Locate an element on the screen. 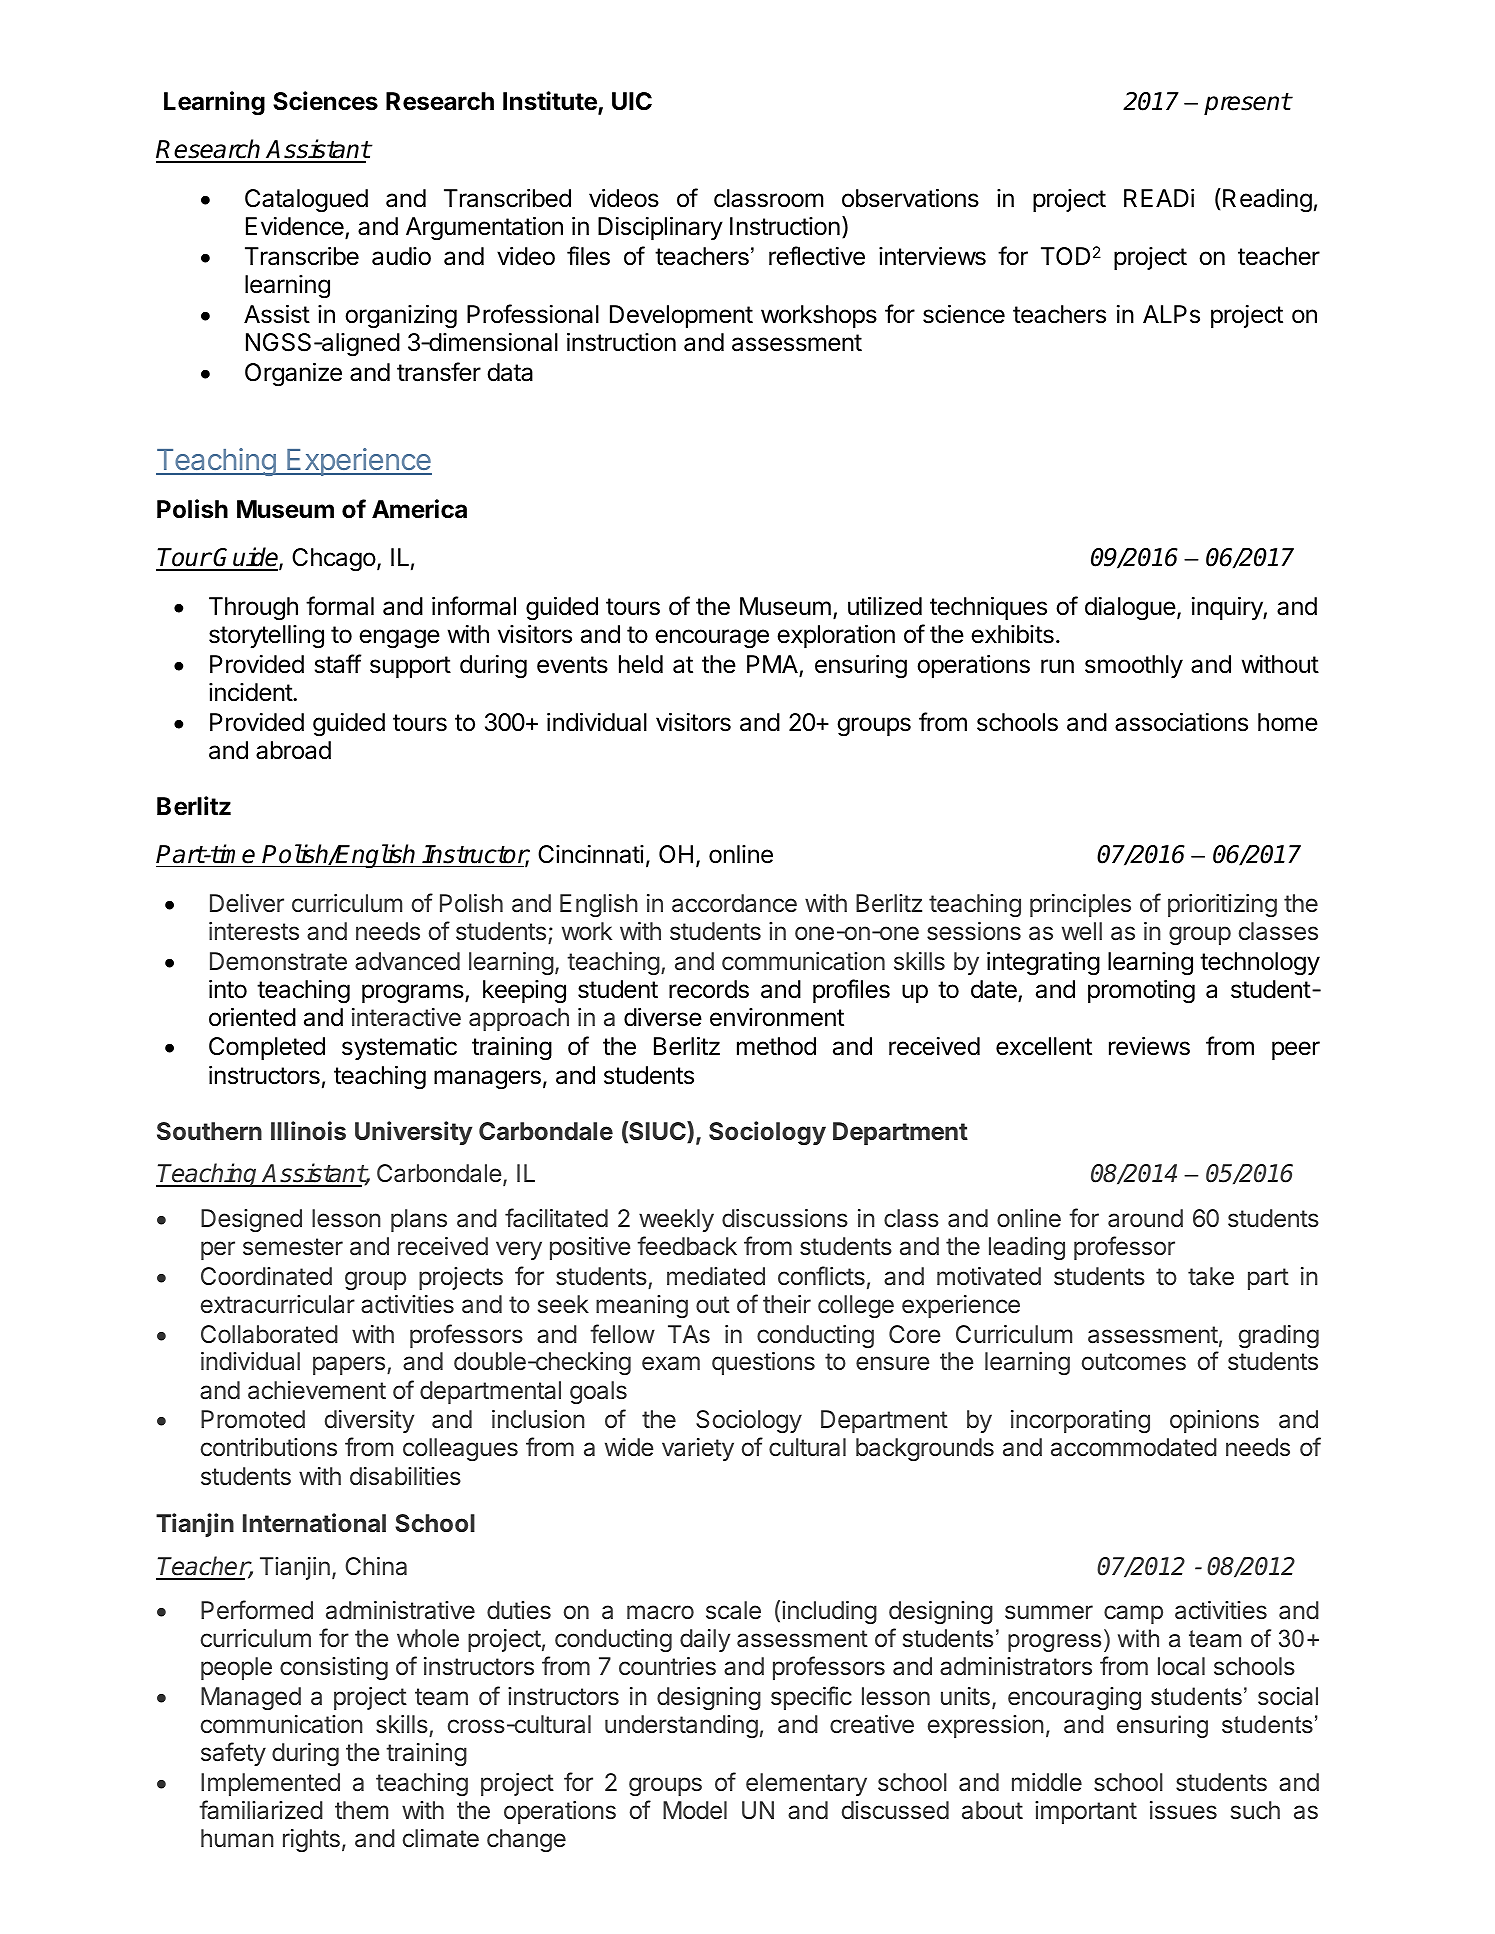  elementary is located at coordinates (806, 1784).
